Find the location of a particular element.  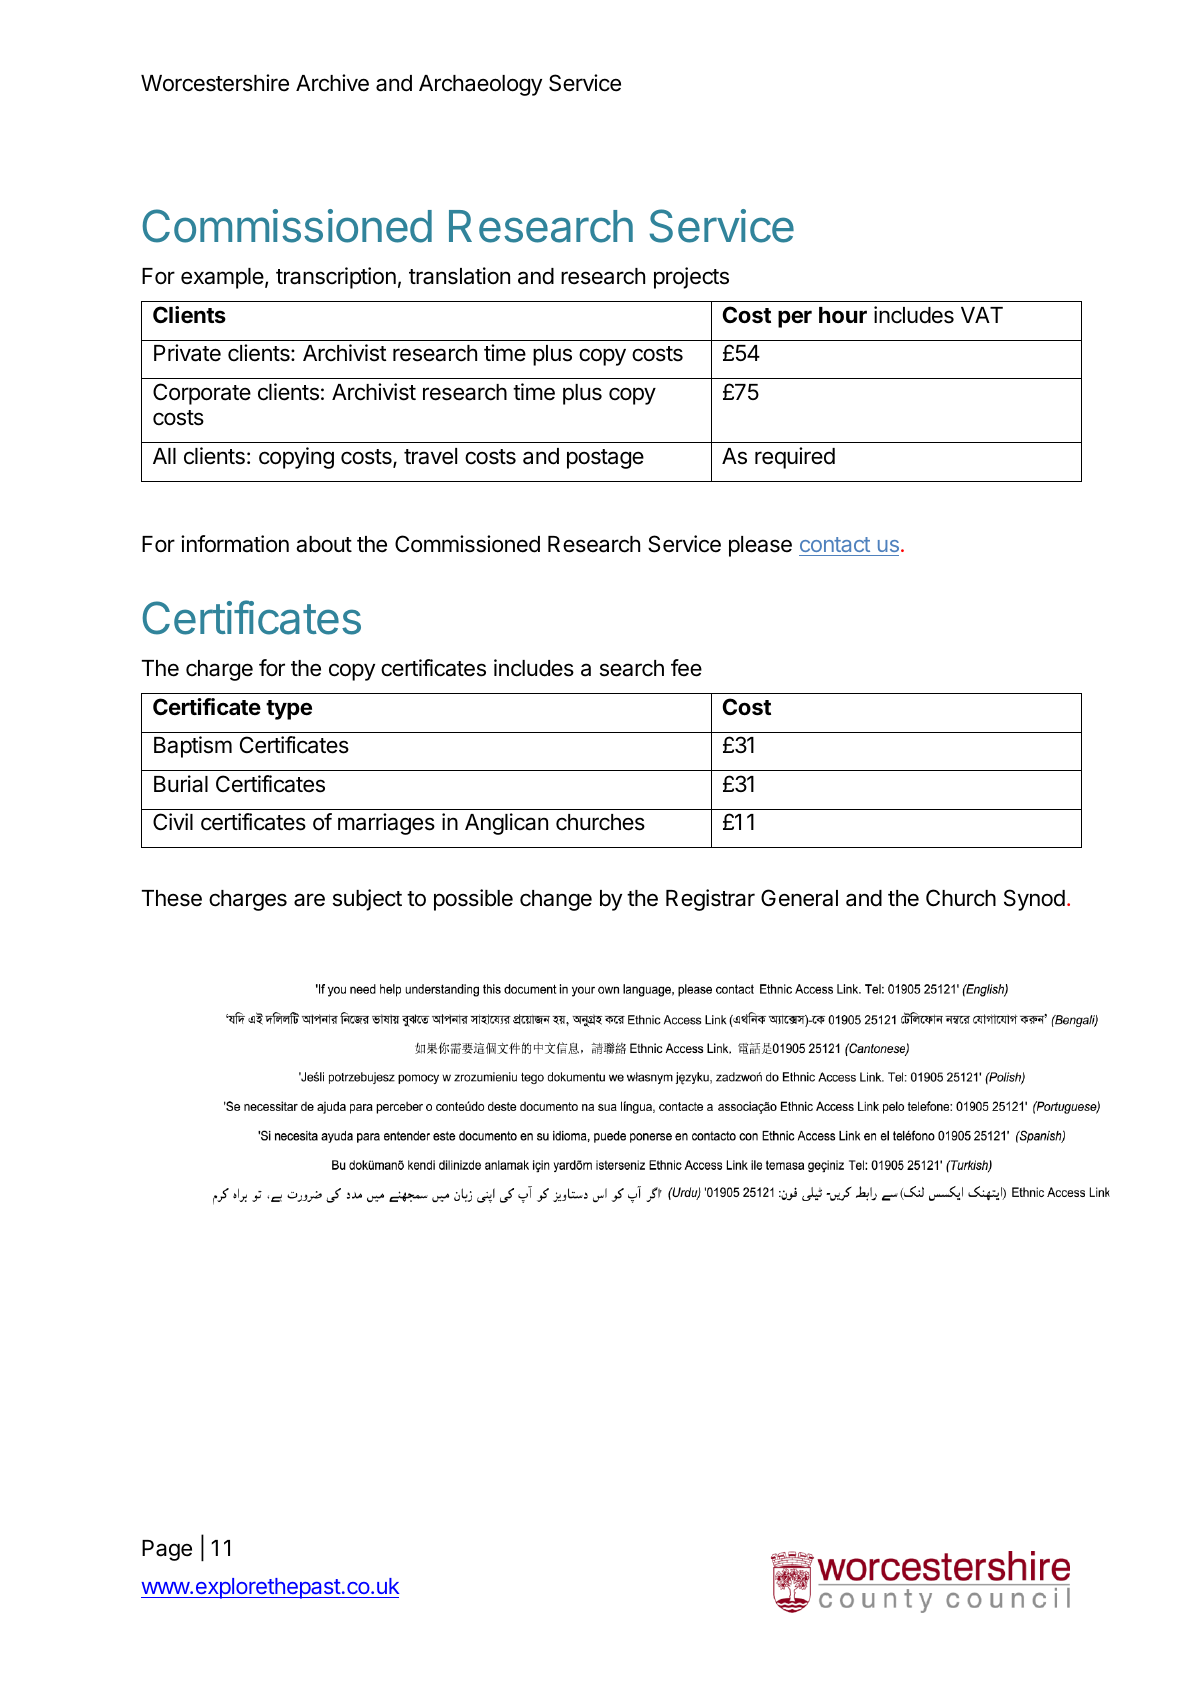

Synod is located at coordinates (1034, 900).
